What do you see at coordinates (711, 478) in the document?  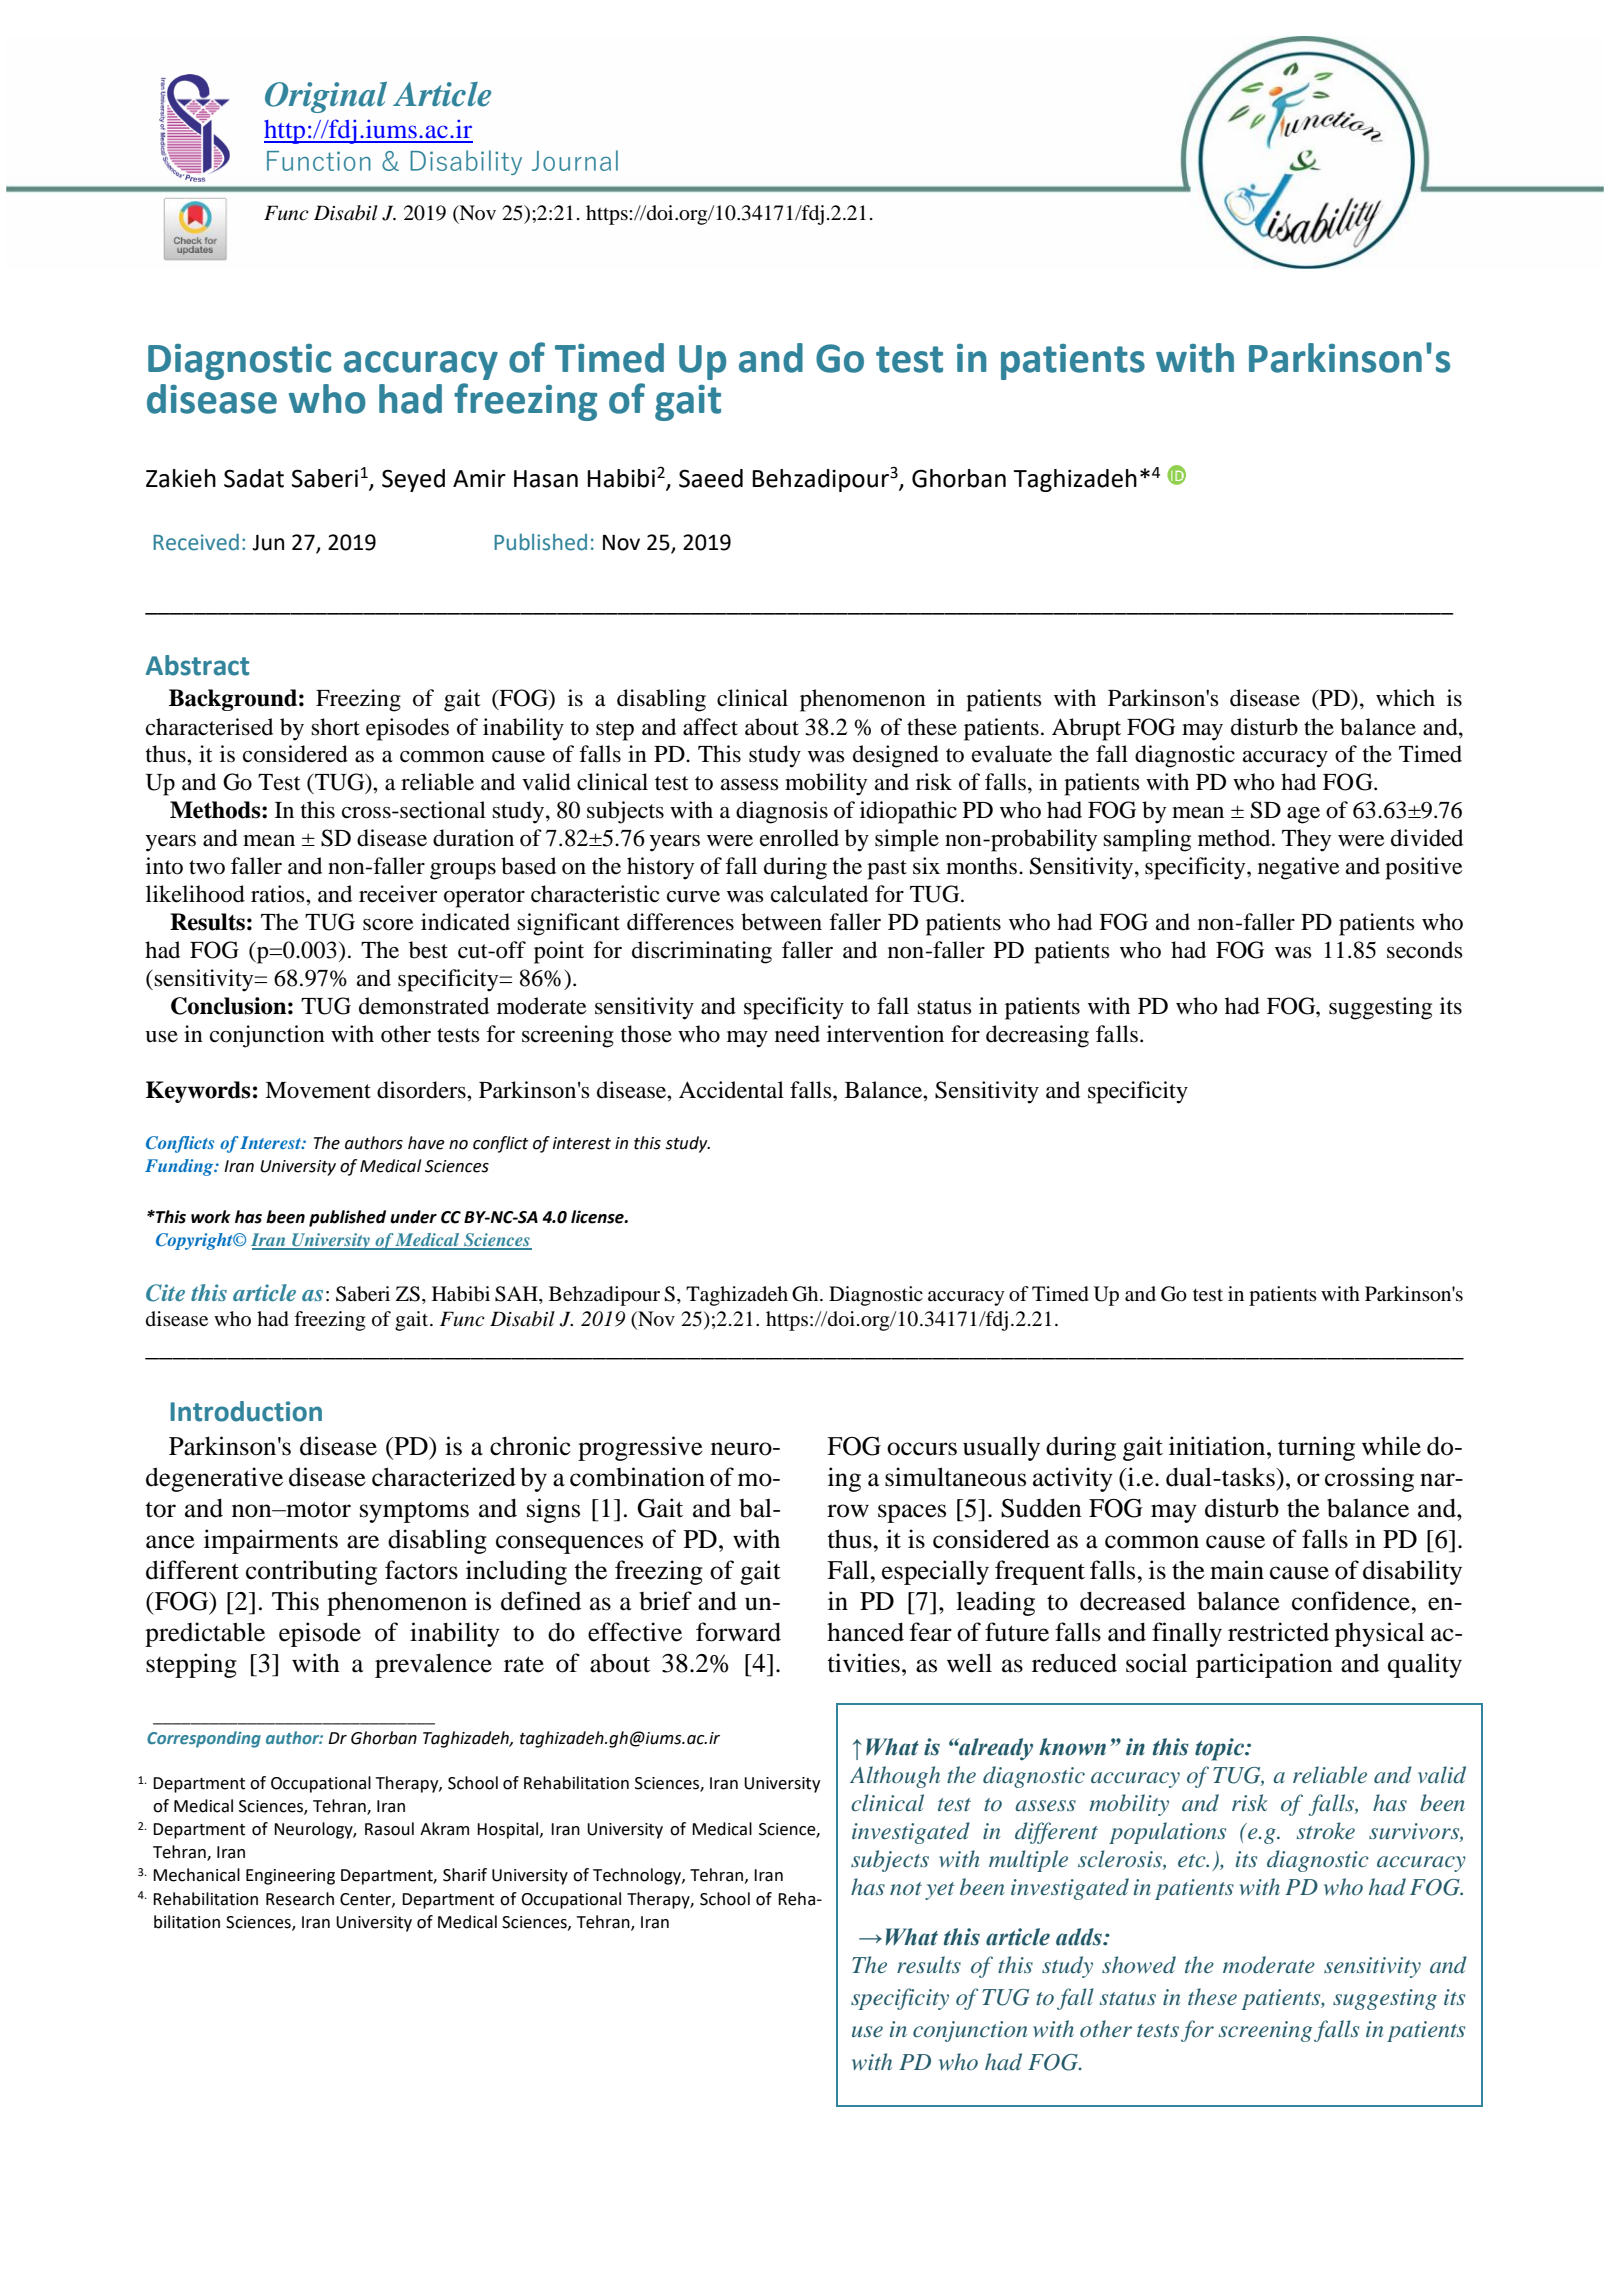 I see `Saeed` at bounding box center [711, 478].
